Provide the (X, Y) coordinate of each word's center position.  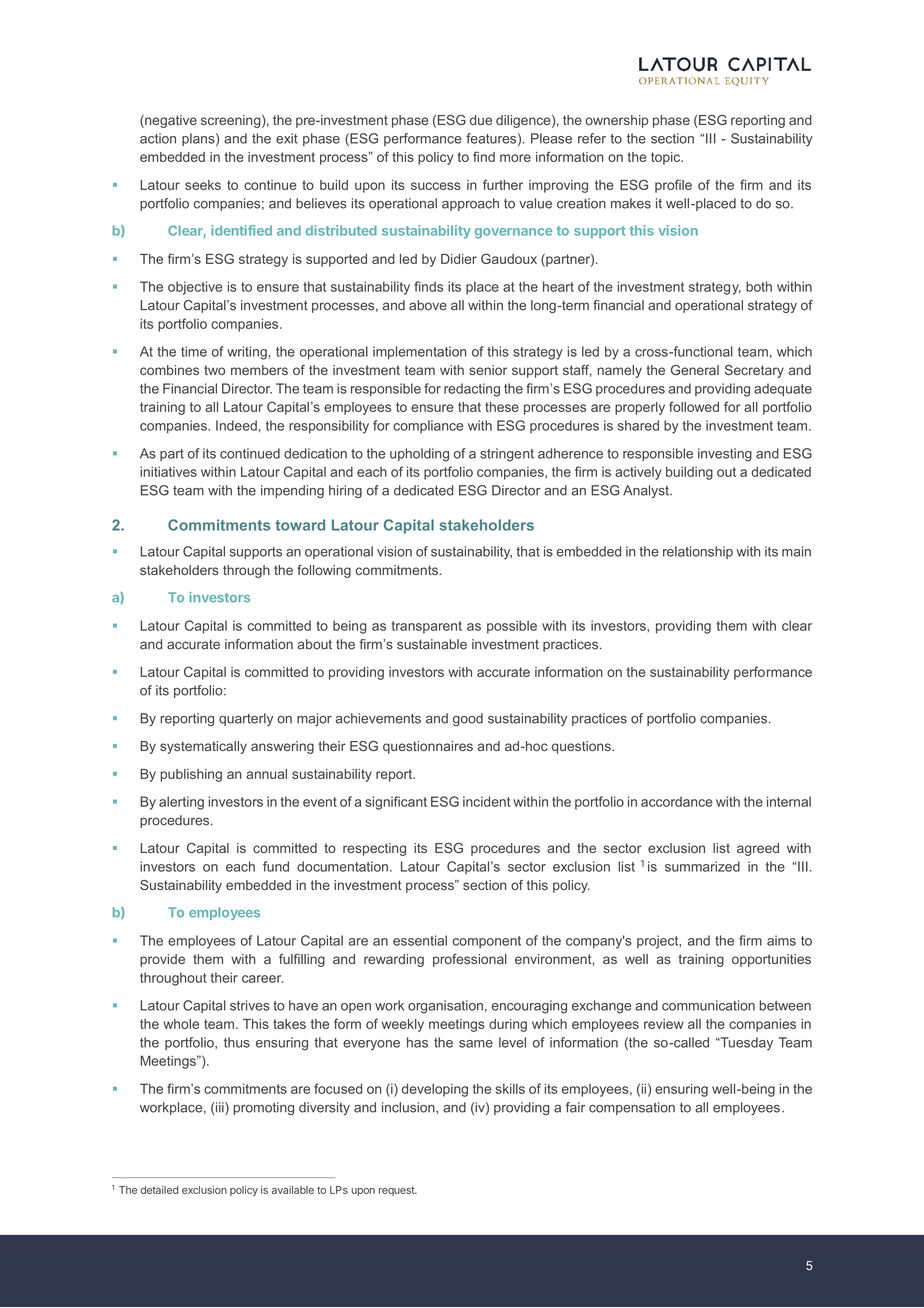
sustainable (432, 644)
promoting (263, 1108)
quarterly (246, 719)
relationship (698, 552)
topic (667, 158)
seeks (203, 185)
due (481, 120)
